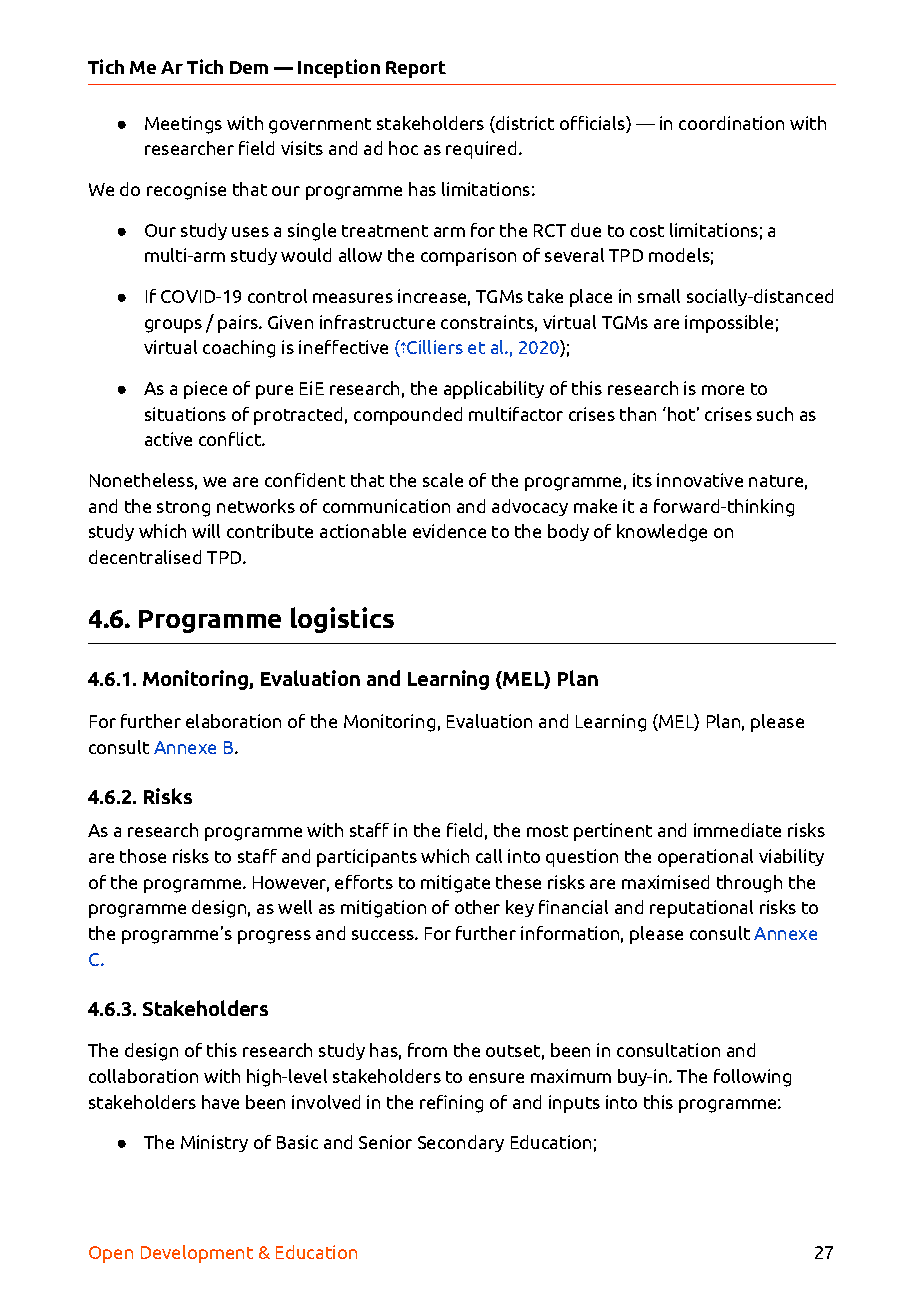  What do you see at coordinates (183, 125) in the image?
I see `Meetings` at bounding box center [183, 125].
